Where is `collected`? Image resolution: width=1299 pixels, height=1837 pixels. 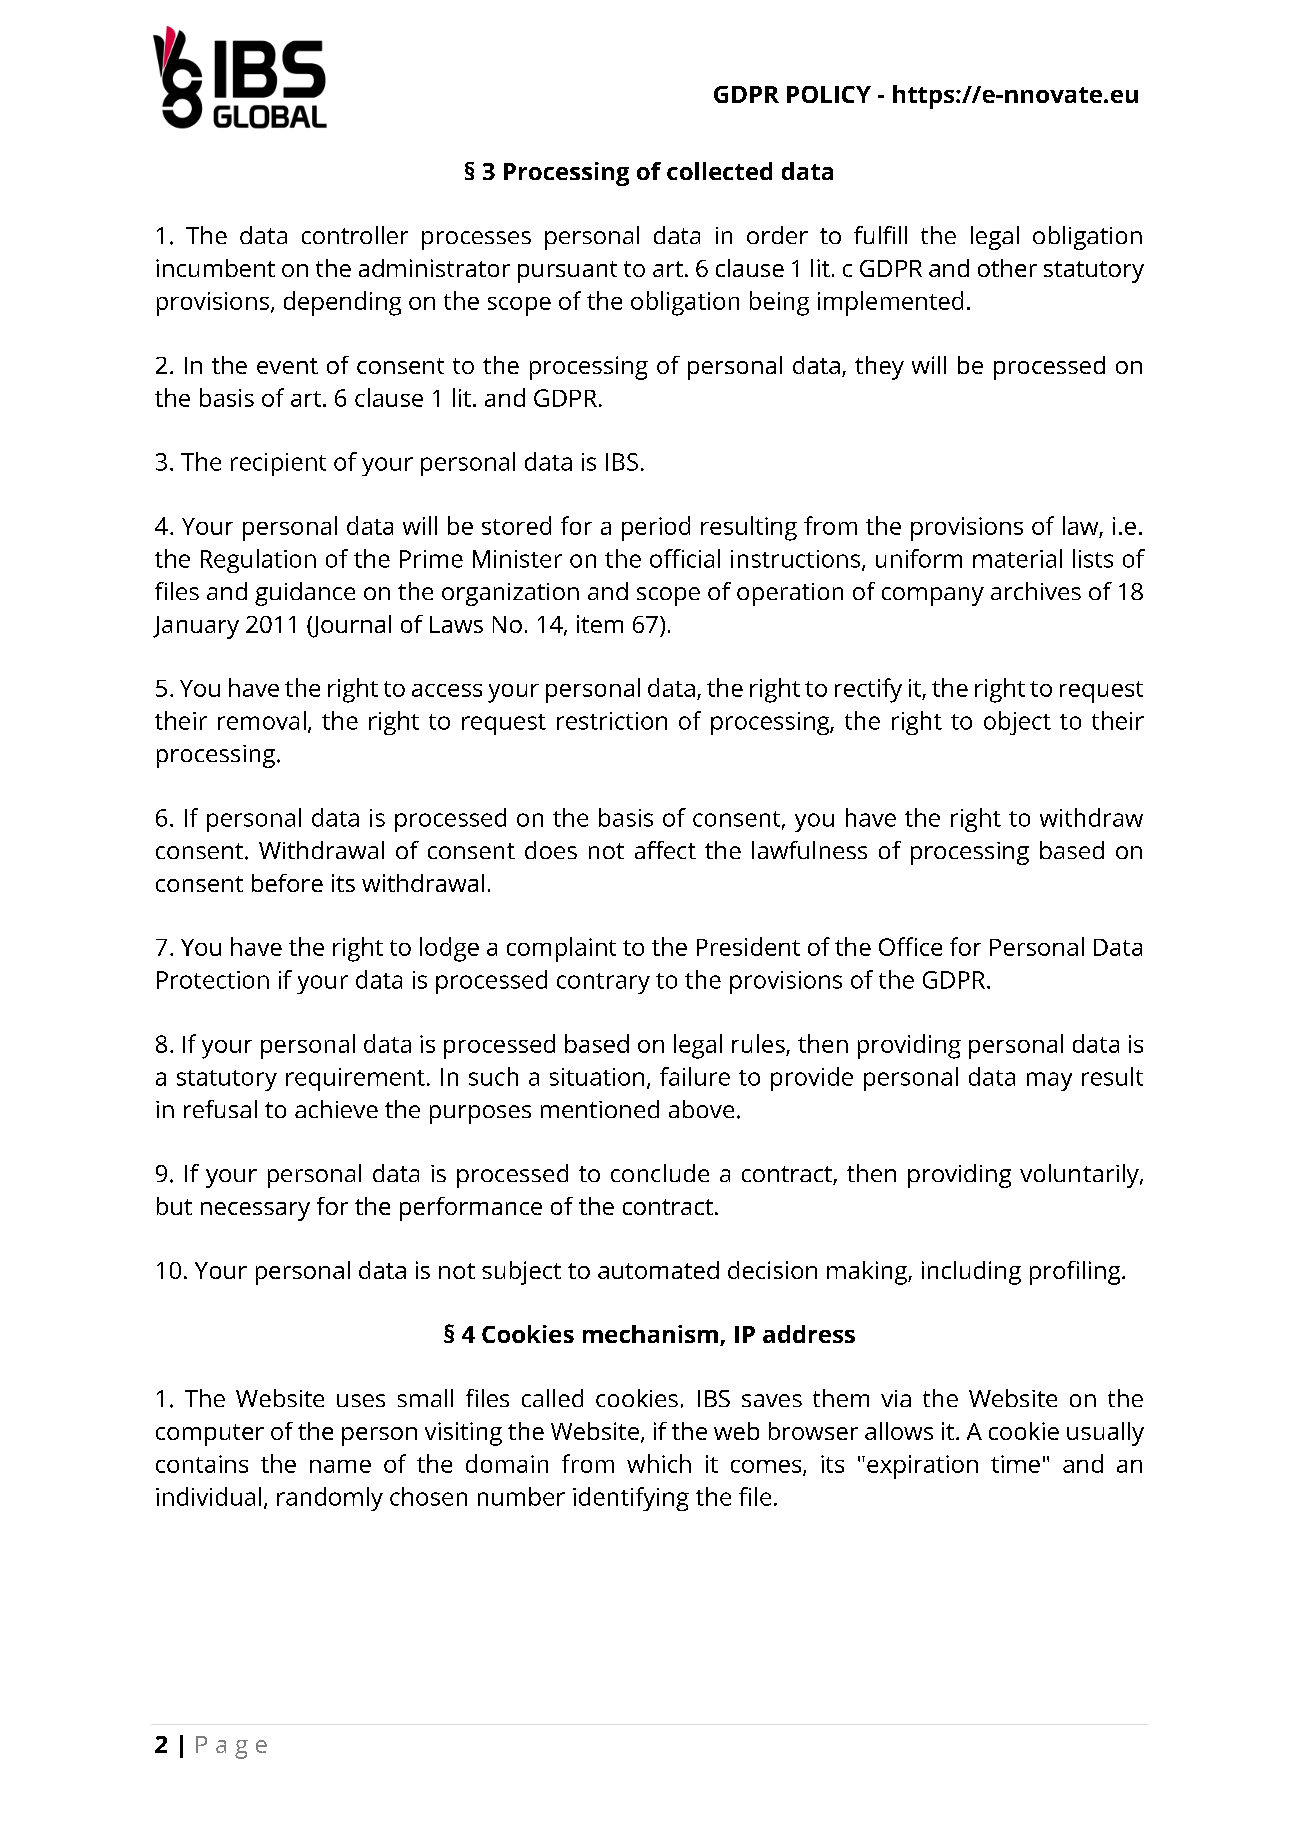 collected is located at coordinates (719, 171).
